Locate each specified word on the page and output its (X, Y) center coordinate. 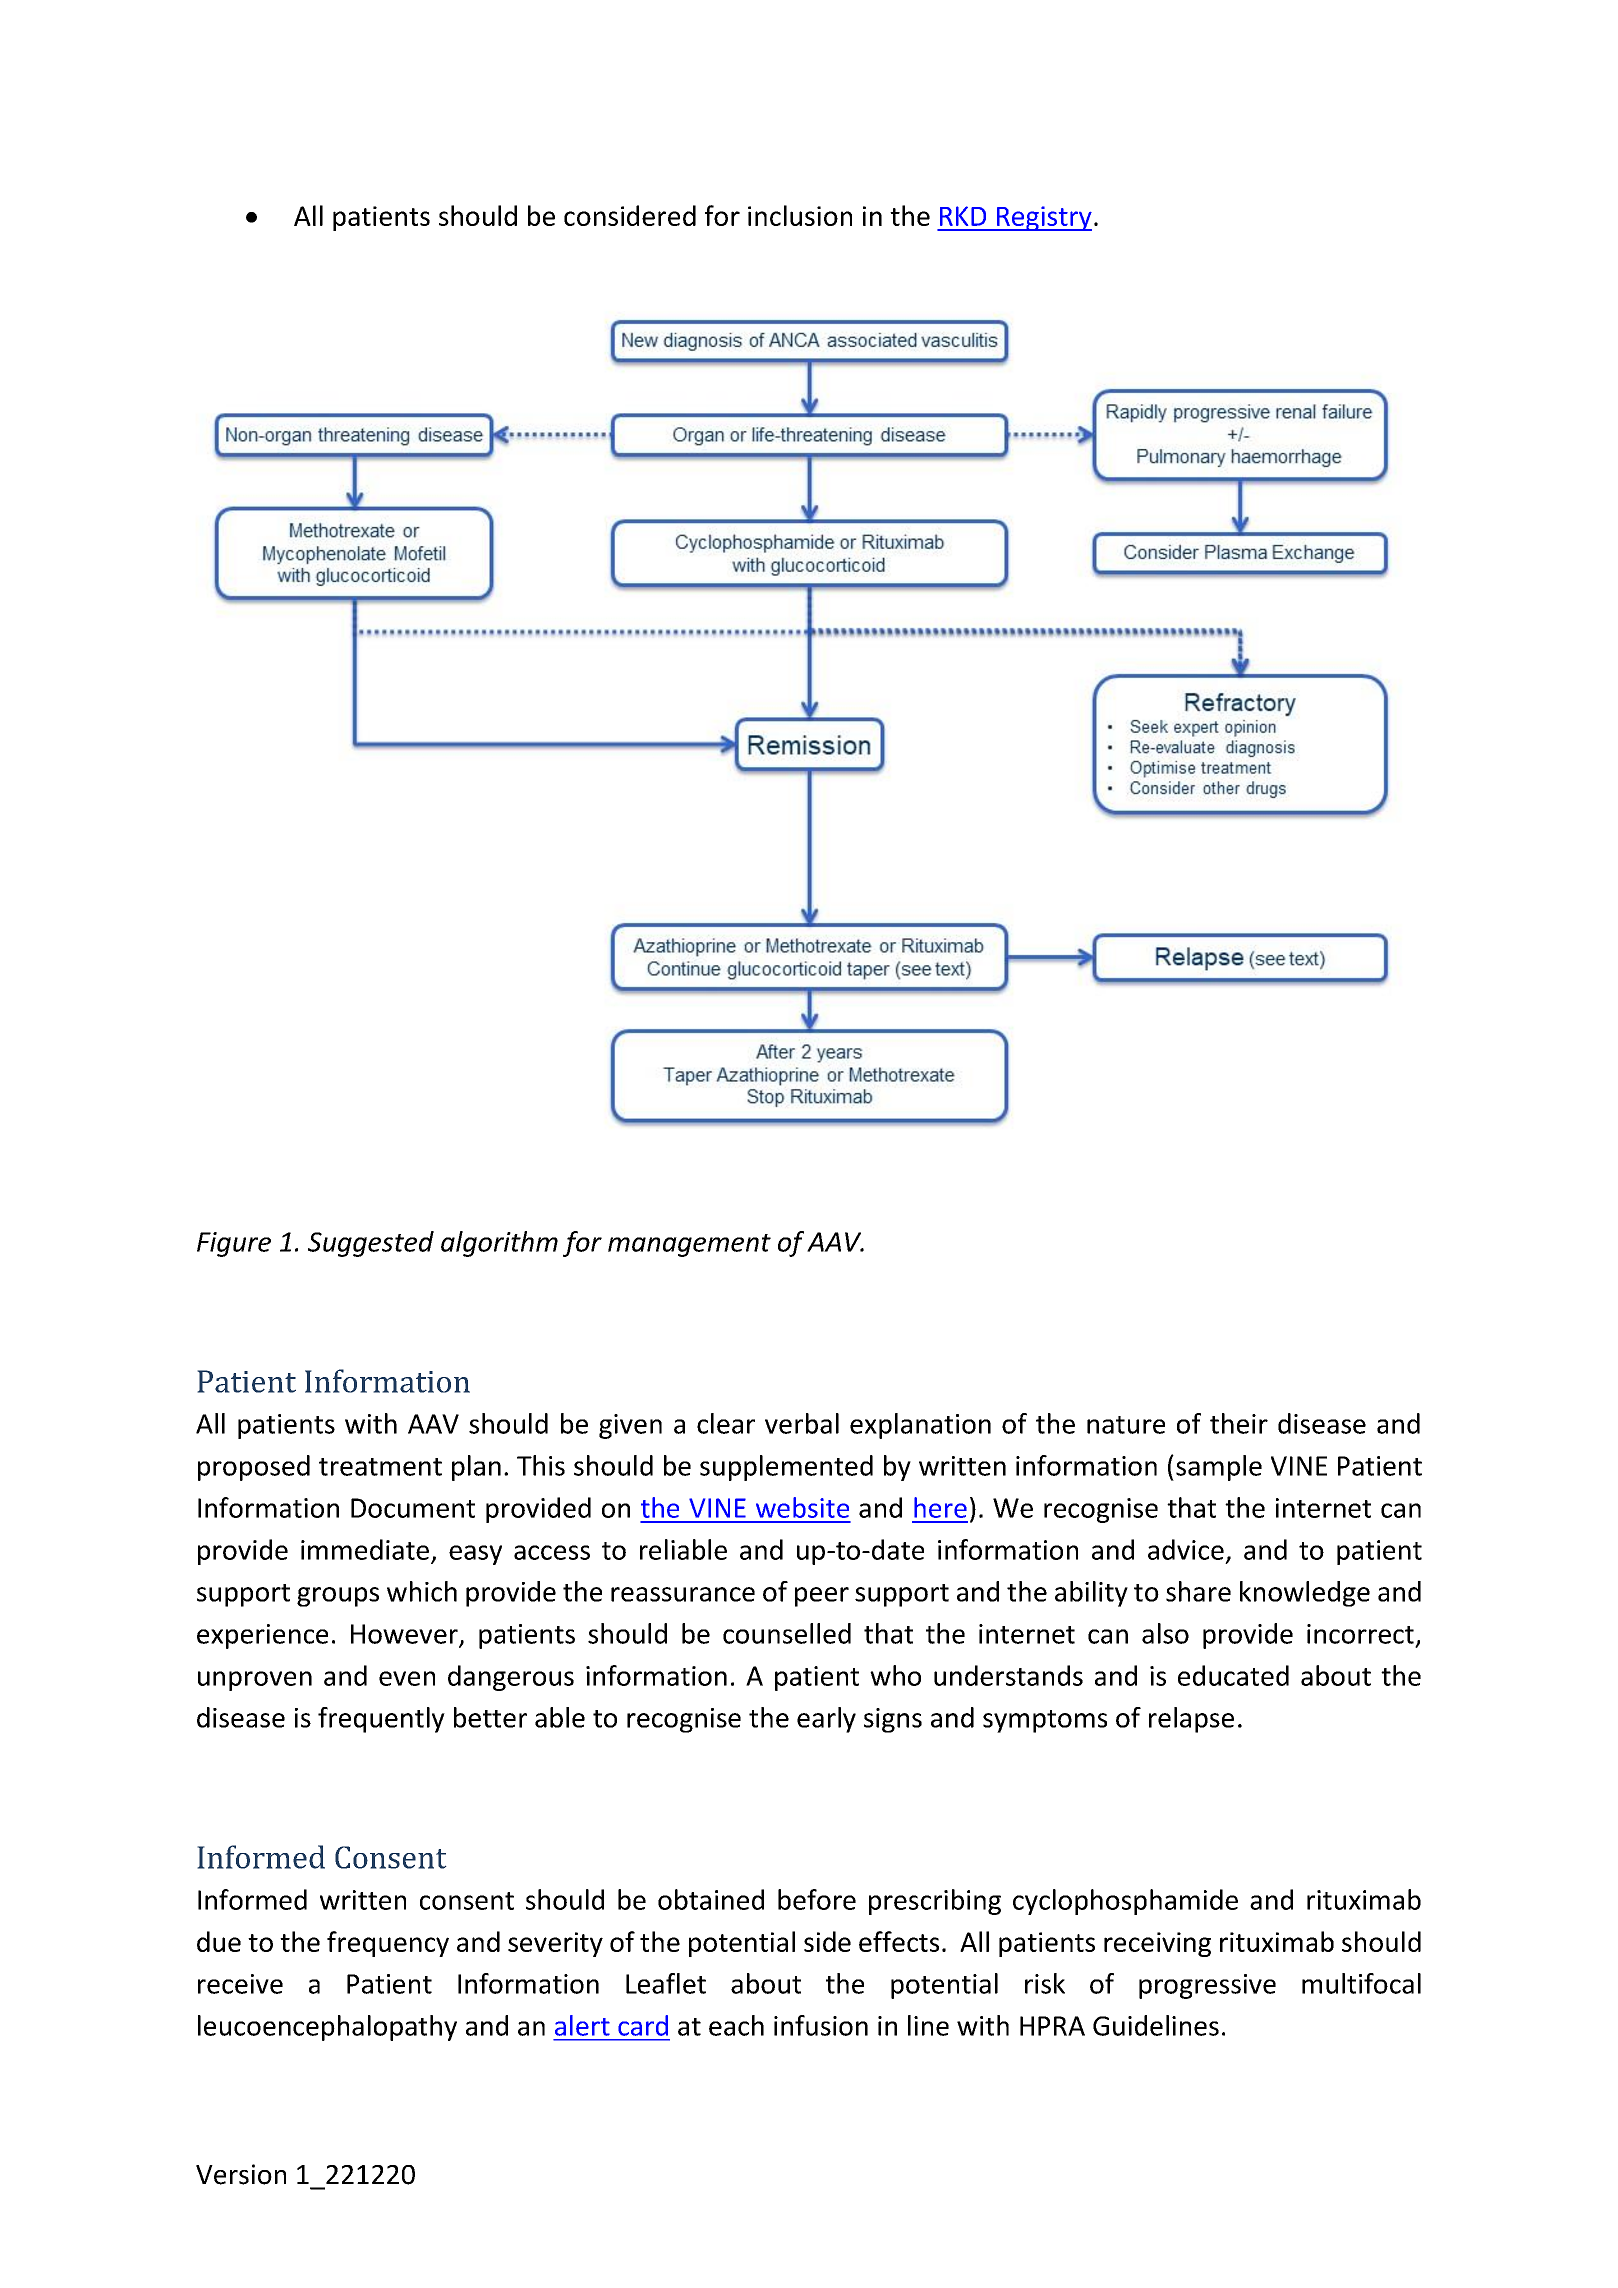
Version (241, 2174)
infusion (821, 2025)
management (689, 1245)
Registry (1043, 218)
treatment (380, 1467)
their (1239, 1423)
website (802, 1507)
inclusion (800, 215)
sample (1219, 1468)
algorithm (499, 1244)
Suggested (371, 1244)
